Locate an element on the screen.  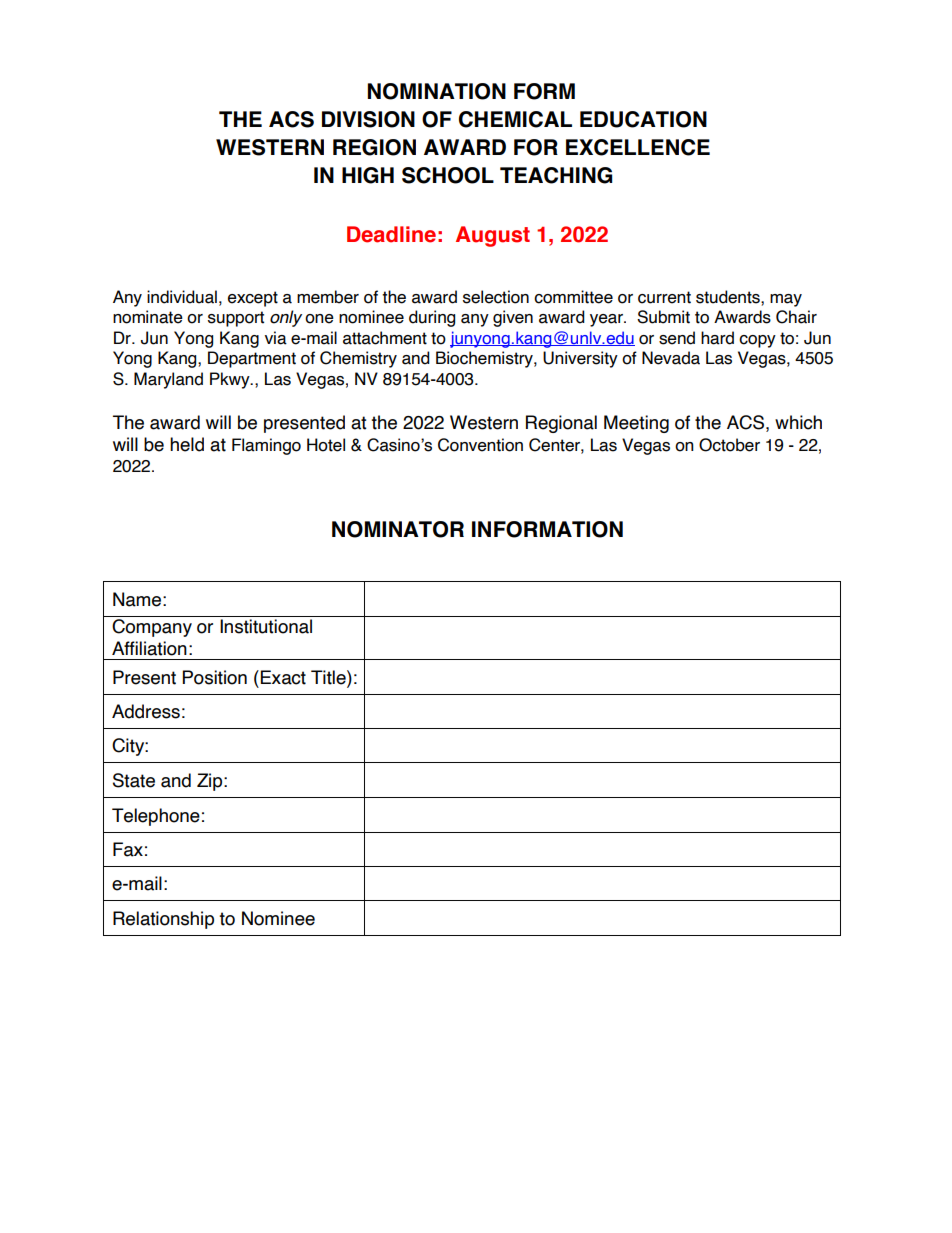
EDUCATION is located at coordinates (643, 119).
